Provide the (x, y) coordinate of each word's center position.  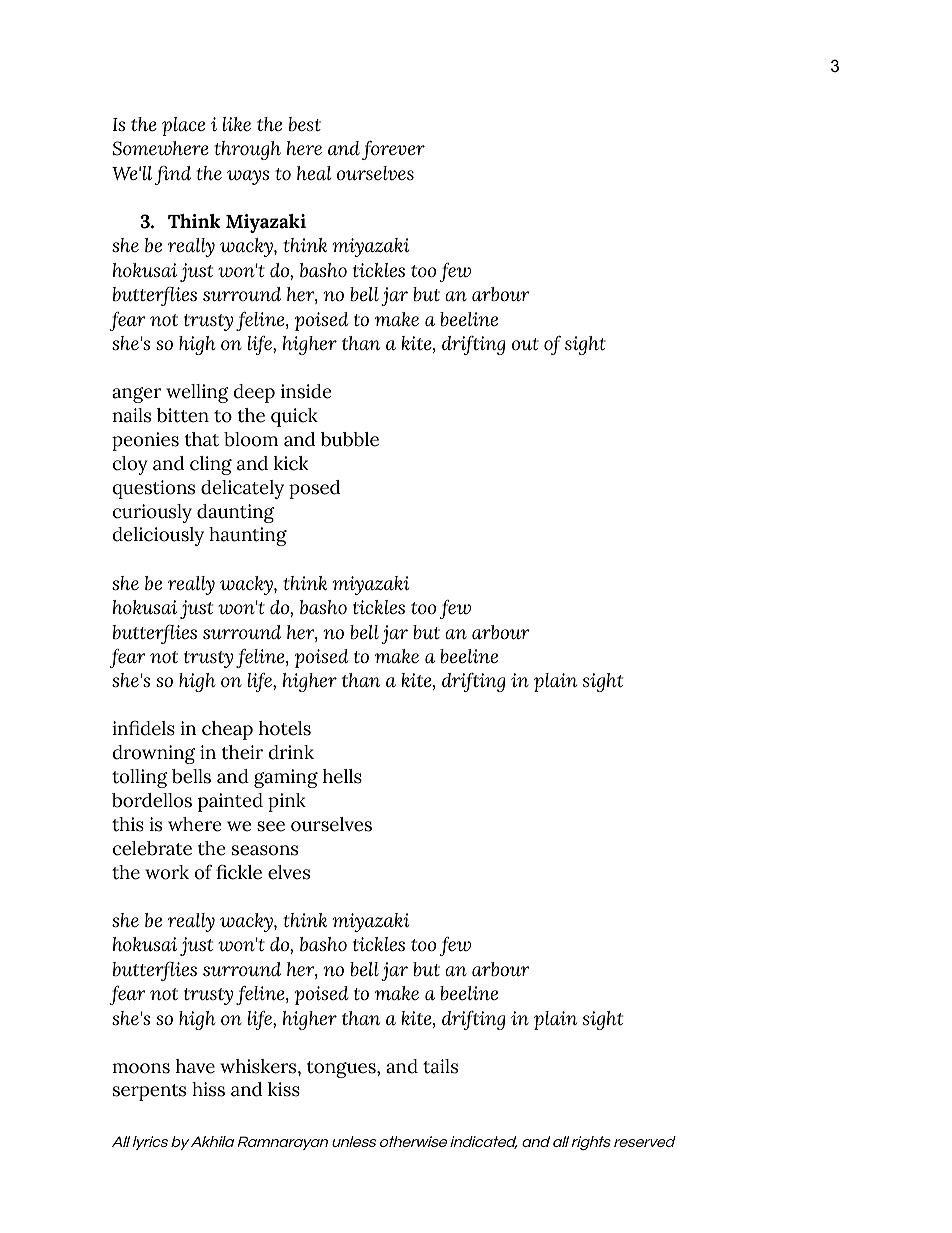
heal (314, 173)
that (202, 439)
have (195, 1066)
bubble (350, 439)
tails (440, 1066)
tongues (342, 1069)
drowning (153, 754)
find (173, 175)
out (525, 344)
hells (342, 776)
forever (393, 150)
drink (291, 752)
